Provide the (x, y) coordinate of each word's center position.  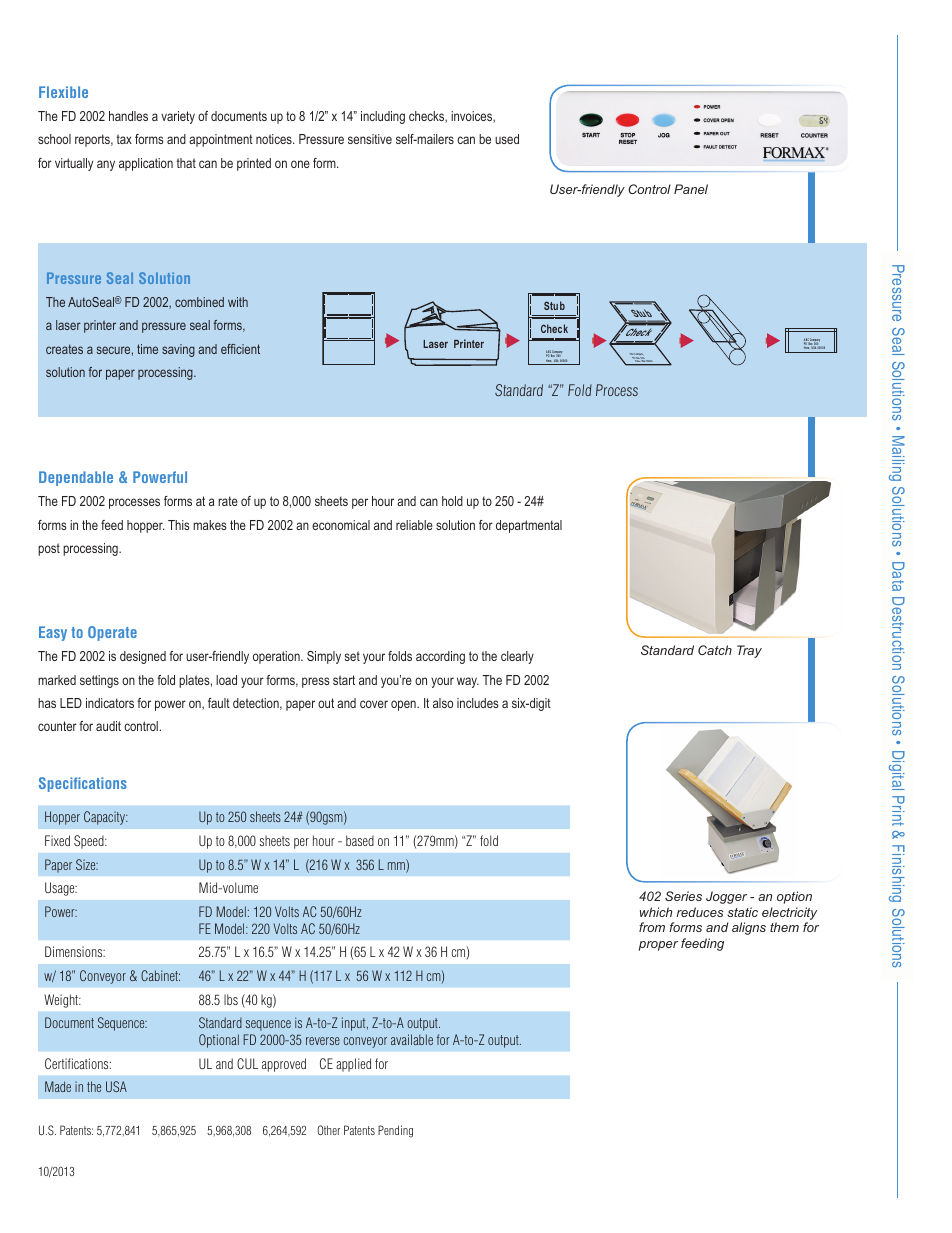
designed (143, 657)
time (147, 349)
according (440, 657)
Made (58, 1086)
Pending (395, 1131)
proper (658, 946)
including (383, 117)
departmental (529, 526)
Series (683, 896)
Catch (715, 650)
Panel (691, 189)
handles (128, 116)
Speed (90, 842)
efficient (240, 349)
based (360, 840)
